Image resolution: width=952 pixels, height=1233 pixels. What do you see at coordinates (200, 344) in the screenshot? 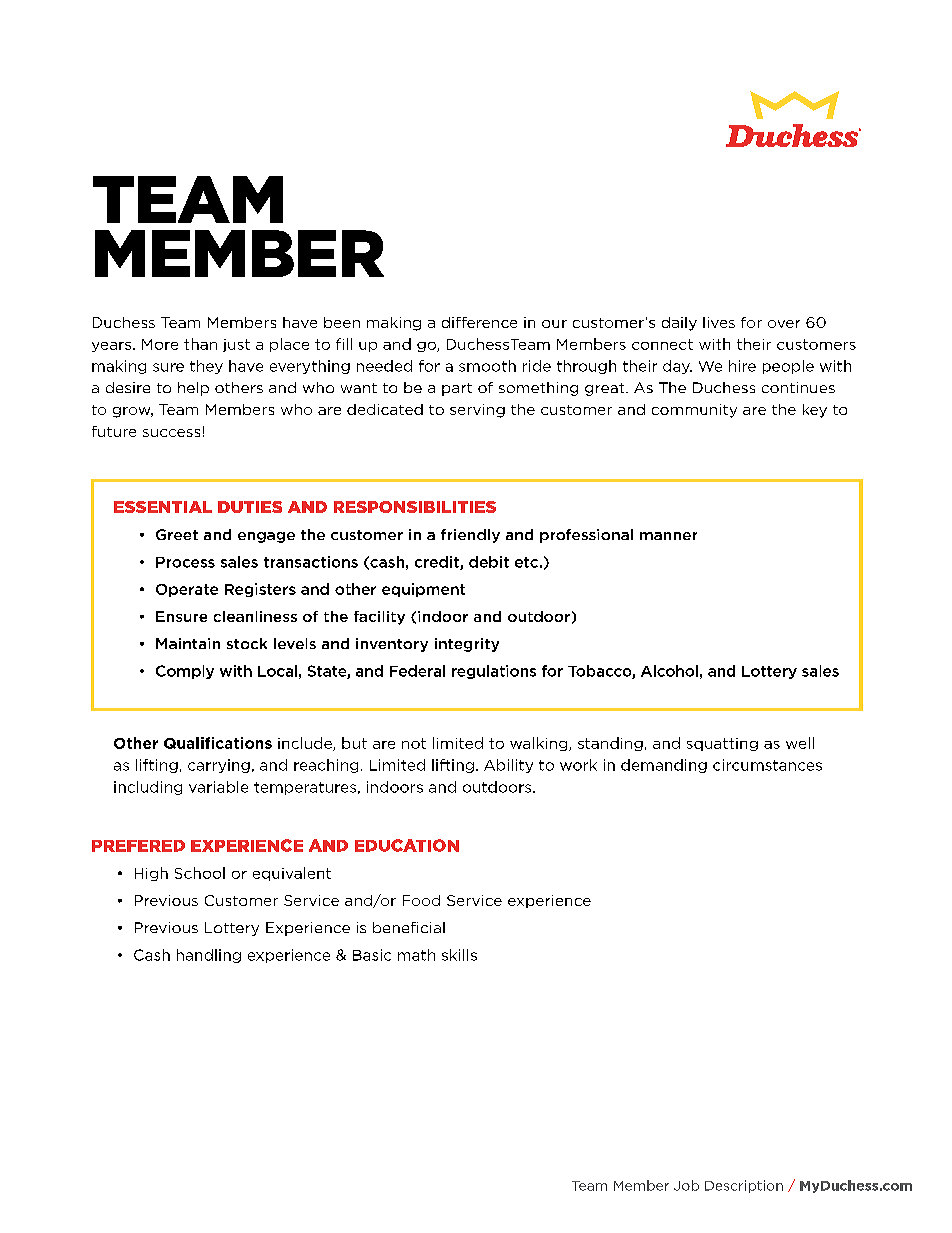
I see `than` at bounding box center [200, 344].
